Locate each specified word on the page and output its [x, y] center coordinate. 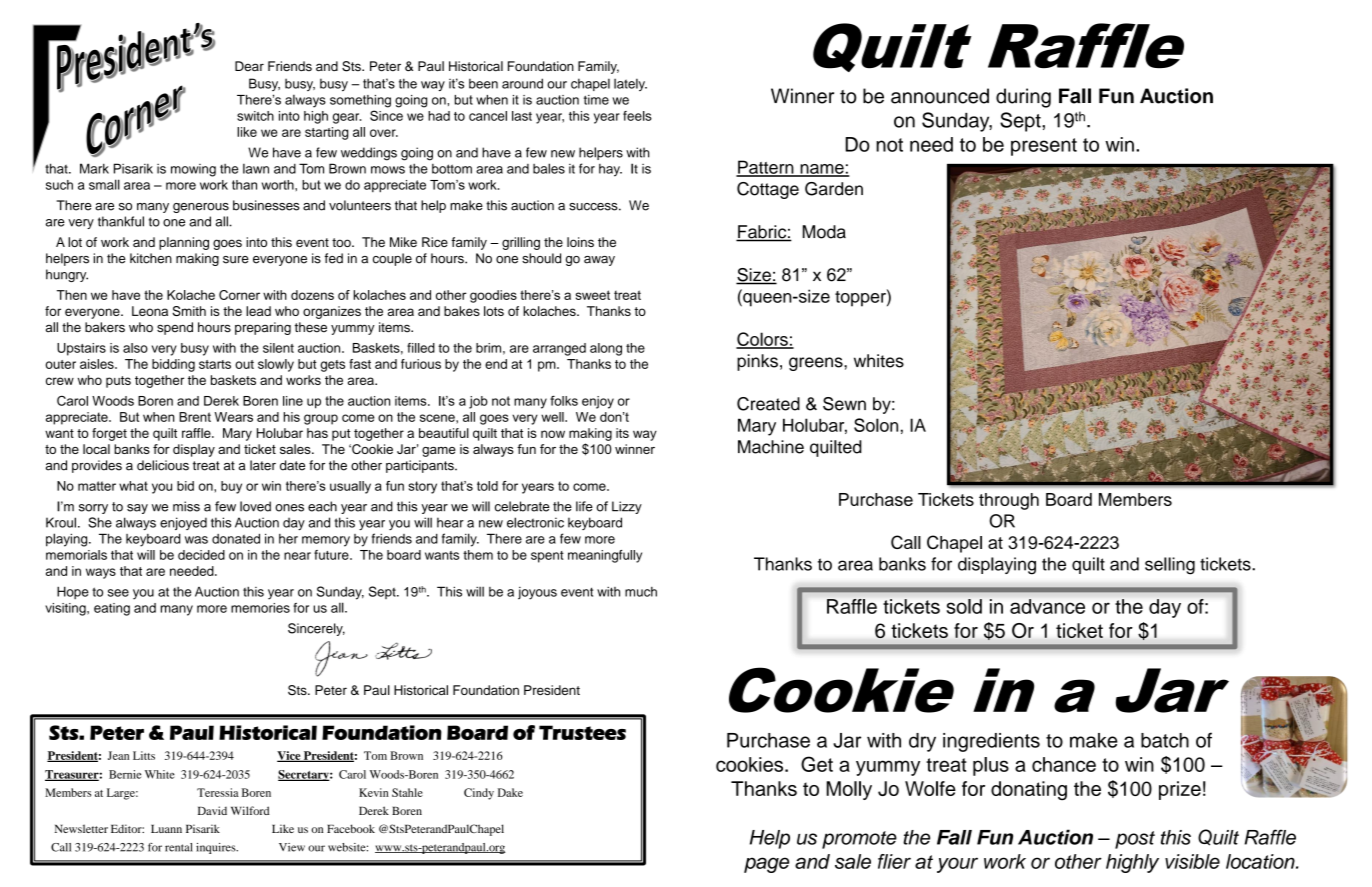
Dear [249, 66]
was [196, 540]
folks [564, 400]
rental [179, 847]
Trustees [582, 732]
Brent [195, 417]
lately [630, 85]
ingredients [991, 742]
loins [580, 242]
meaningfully [605, 556]
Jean [118, 755]
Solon [876, 425]
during [1023, 98]
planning [184, 243]
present [1044, 147]
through [1009, 501]
